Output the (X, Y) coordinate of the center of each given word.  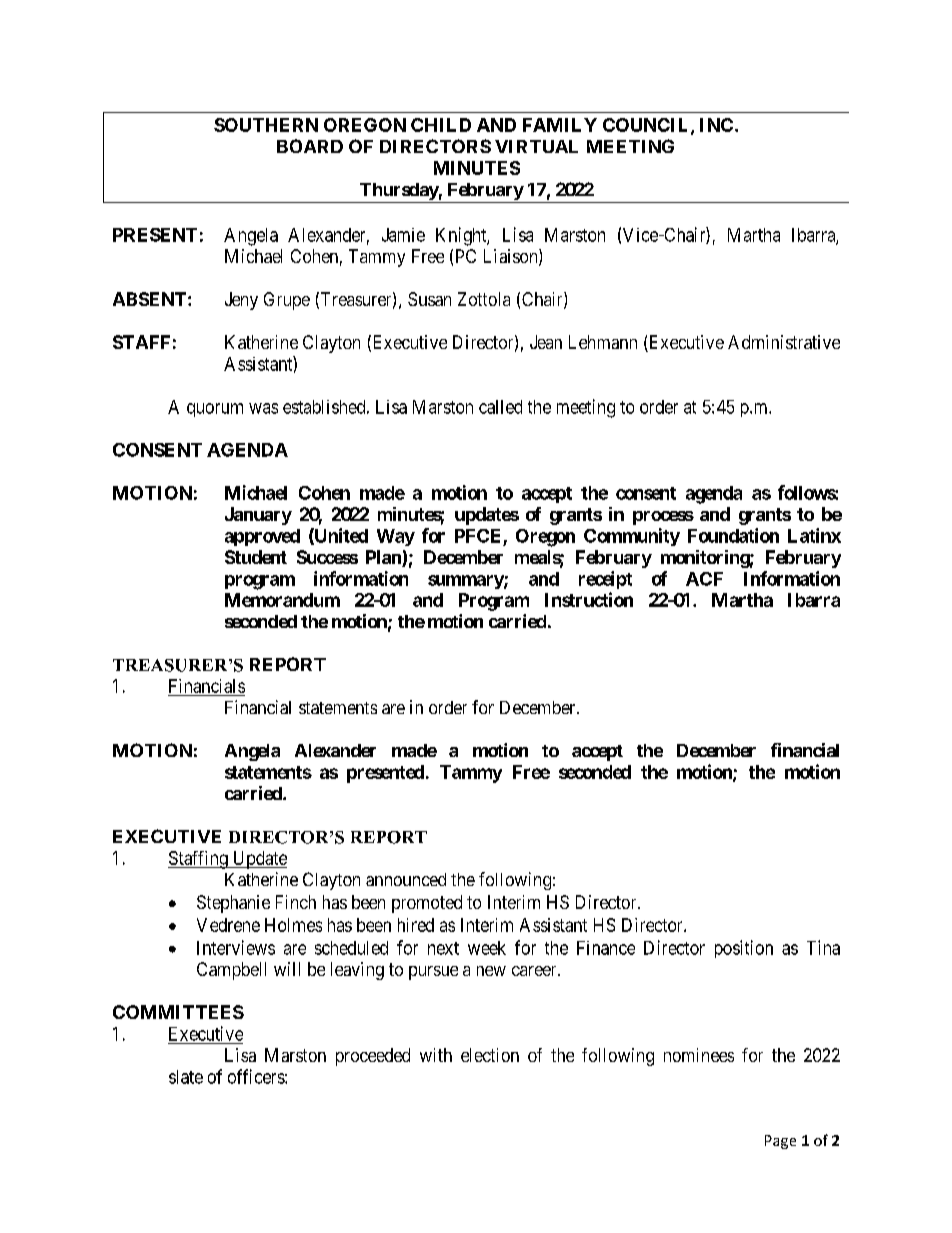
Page (780, 1142)
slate (186, 1077)
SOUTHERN (266, 125)
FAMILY (560, 125)
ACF (704, 579)
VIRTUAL (536, 146)
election (490, 1055)
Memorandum (282, 600)
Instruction (589, 599)
